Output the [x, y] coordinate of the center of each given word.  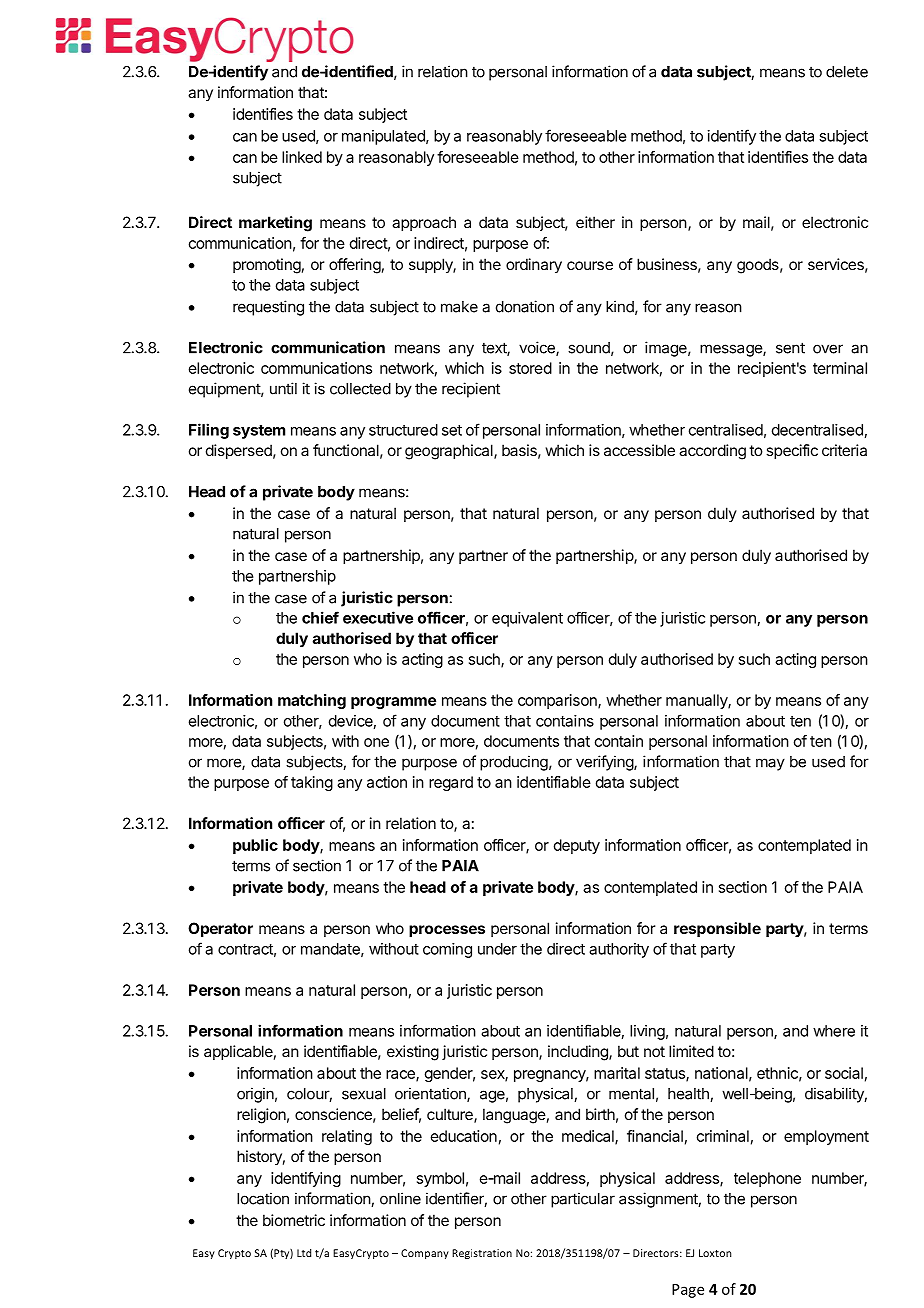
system [259, 432]
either [595, 222]
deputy [577, 846]
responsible [717, 929]
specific [792, 451]
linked [302, 157]
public [255, 846]
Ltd [304, 1253]
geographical [450, 452]
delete [847, 72]
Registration [482, 1254]
